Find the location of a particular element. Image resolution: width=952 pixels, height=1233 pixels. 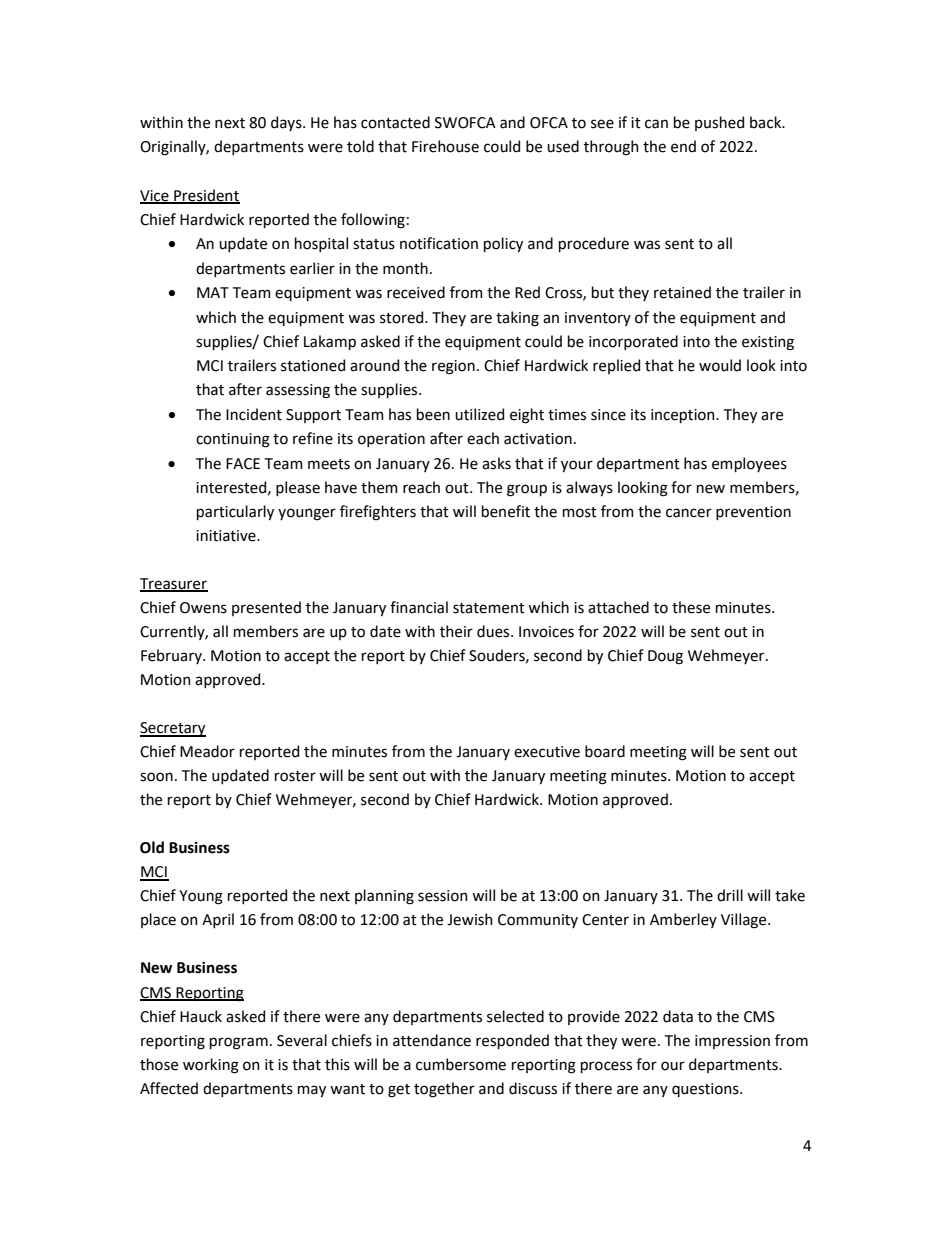

statement is located at coordinates (489, 608).
